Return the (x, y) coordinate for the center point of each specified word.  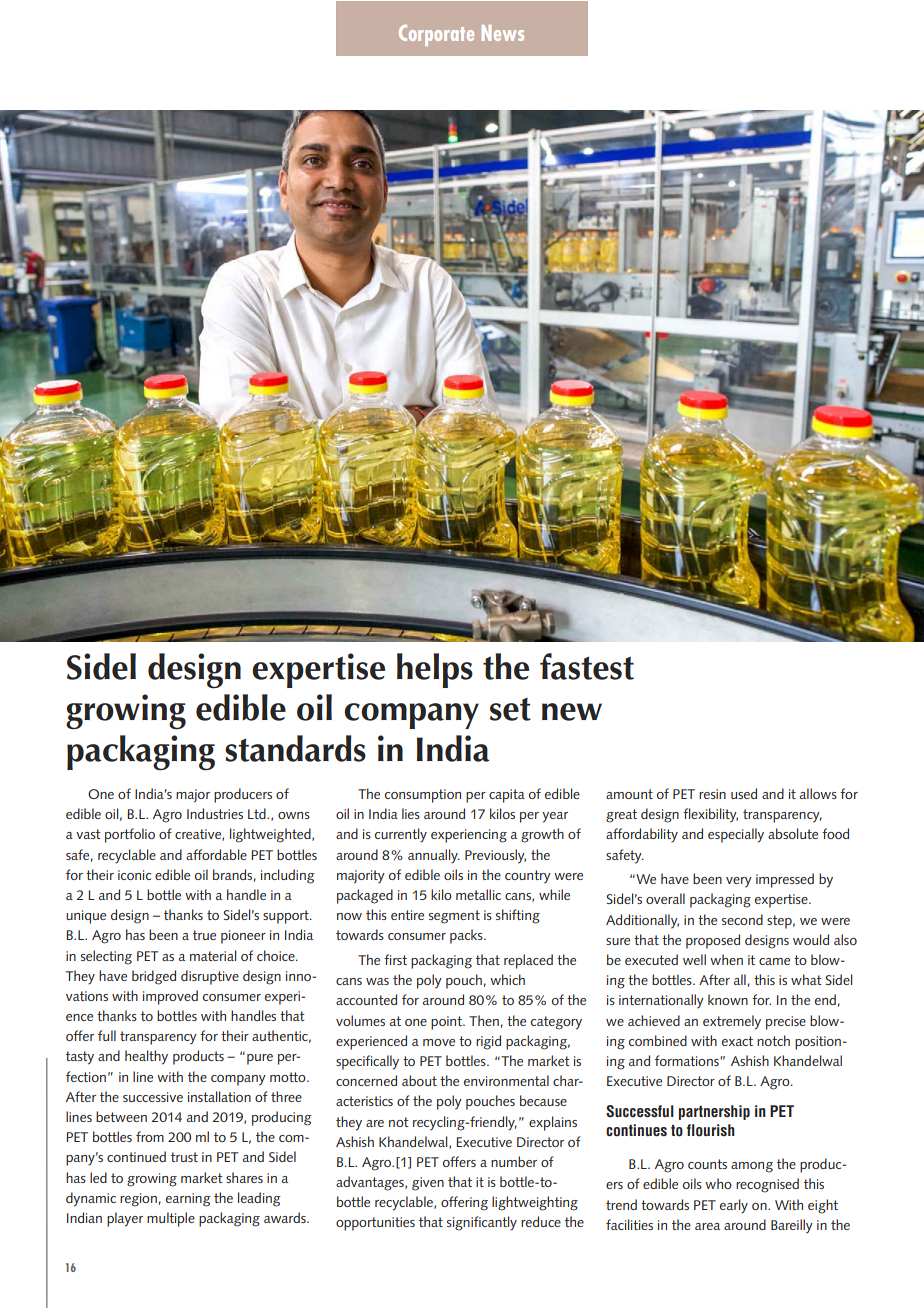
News (503, 33)
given (428, 1184)
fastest (587, 666)
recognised (767, 1185)
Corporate (436, 35)
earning (188, 1200)
